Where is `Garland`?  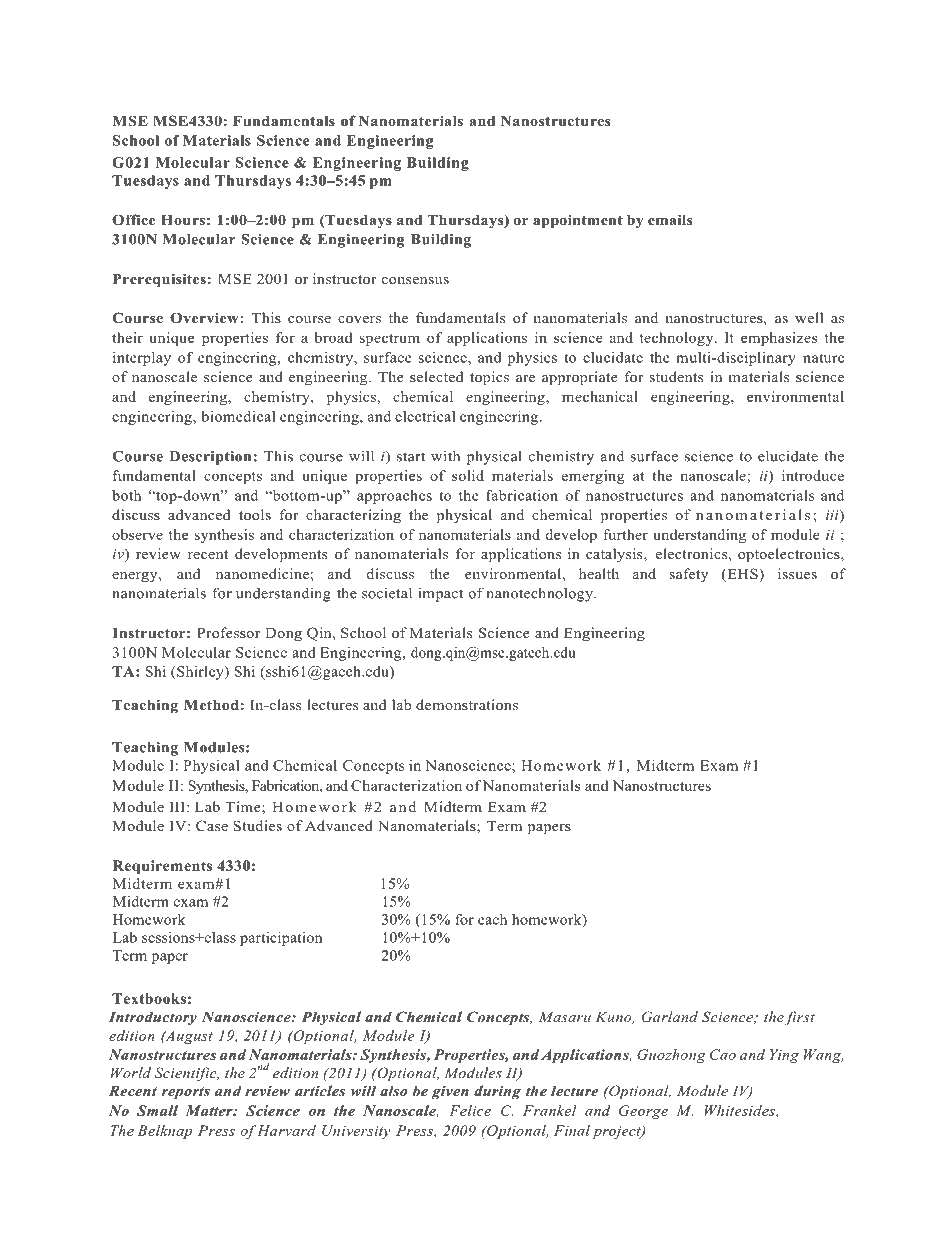
Garland is located at coordinates (670, 1017).
